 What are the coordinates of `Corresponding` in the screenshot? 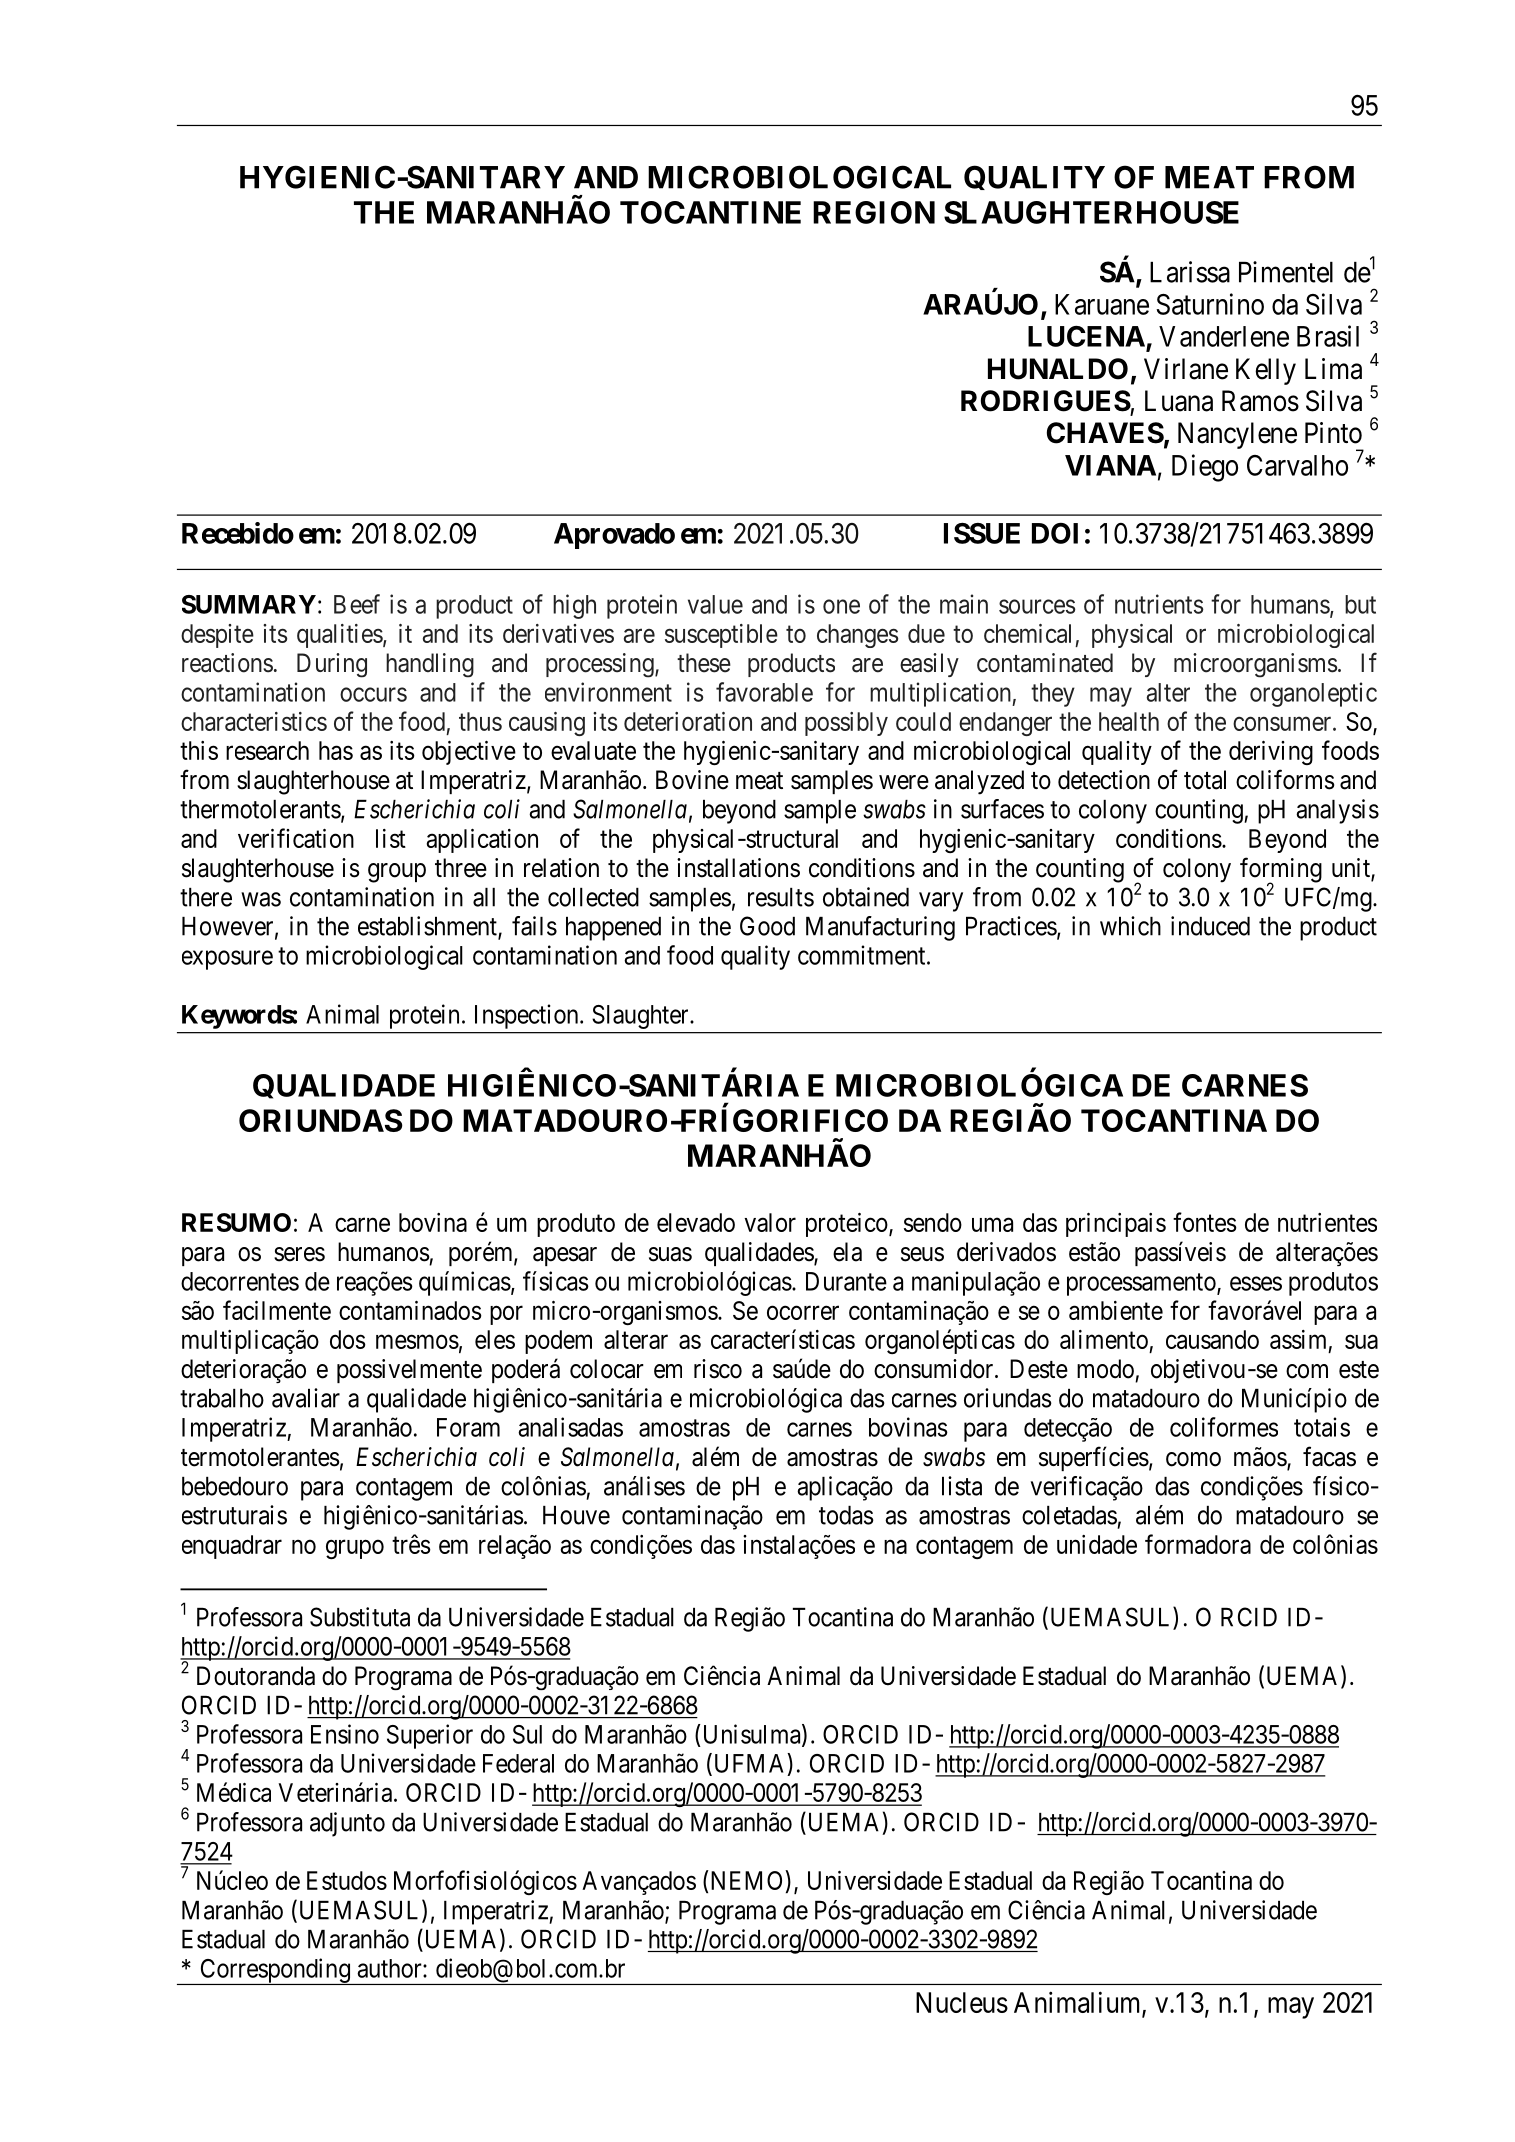 It's located at (275, 1971).
